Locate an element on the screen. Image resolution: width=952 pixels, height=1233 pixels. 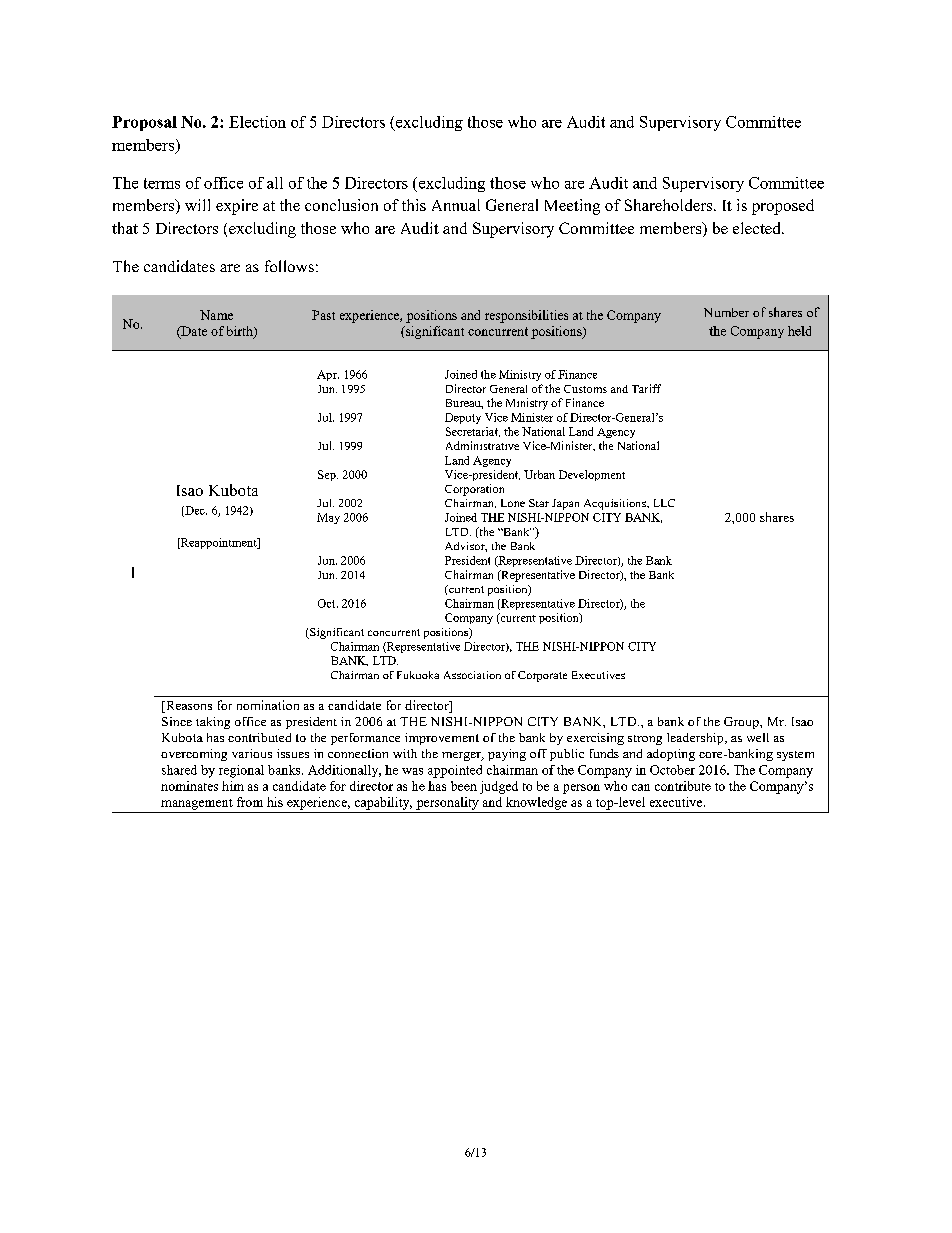
Election is located at coordinates (257, 122).
